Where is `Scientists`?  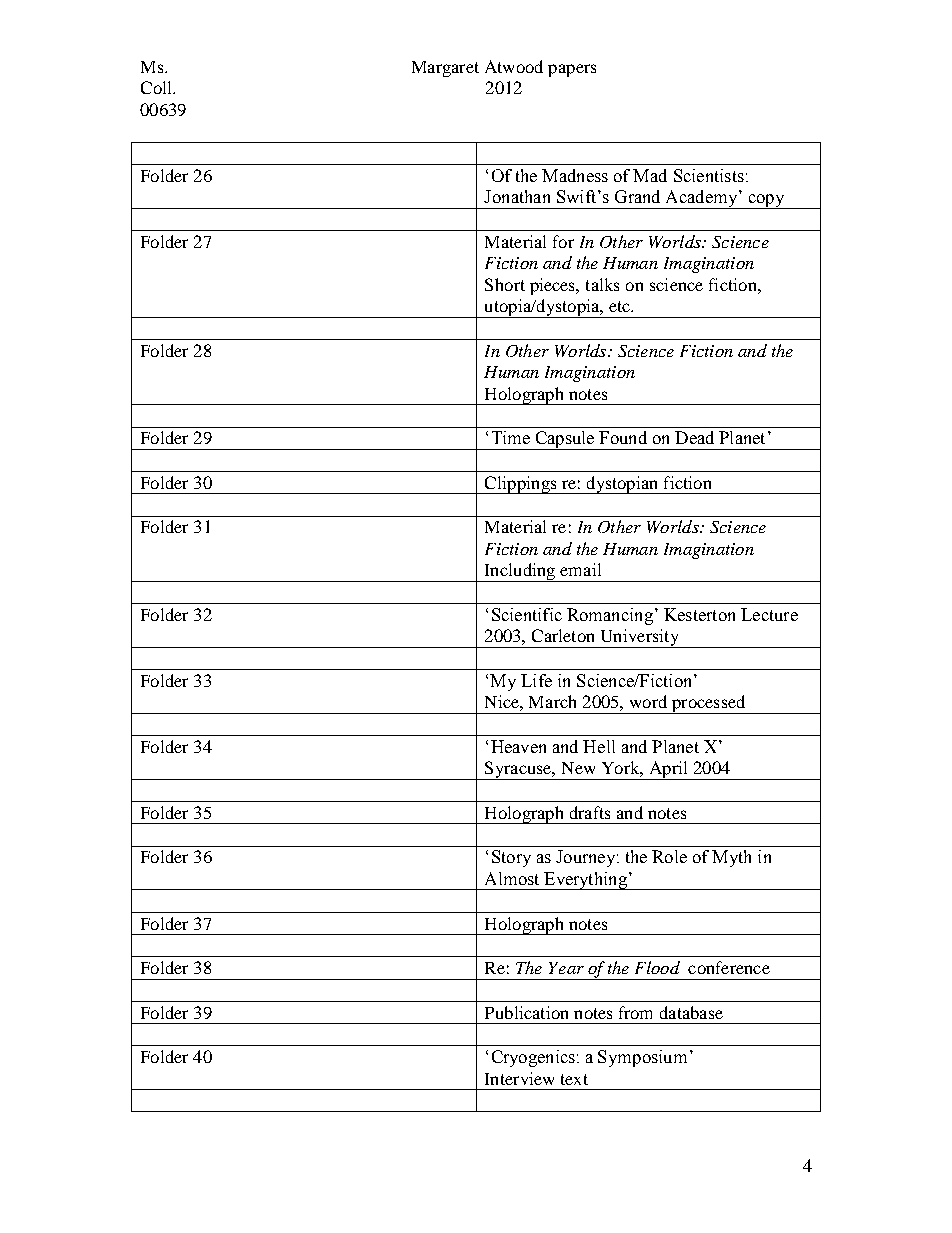 Scientists is located at coordinates (709, 175).
